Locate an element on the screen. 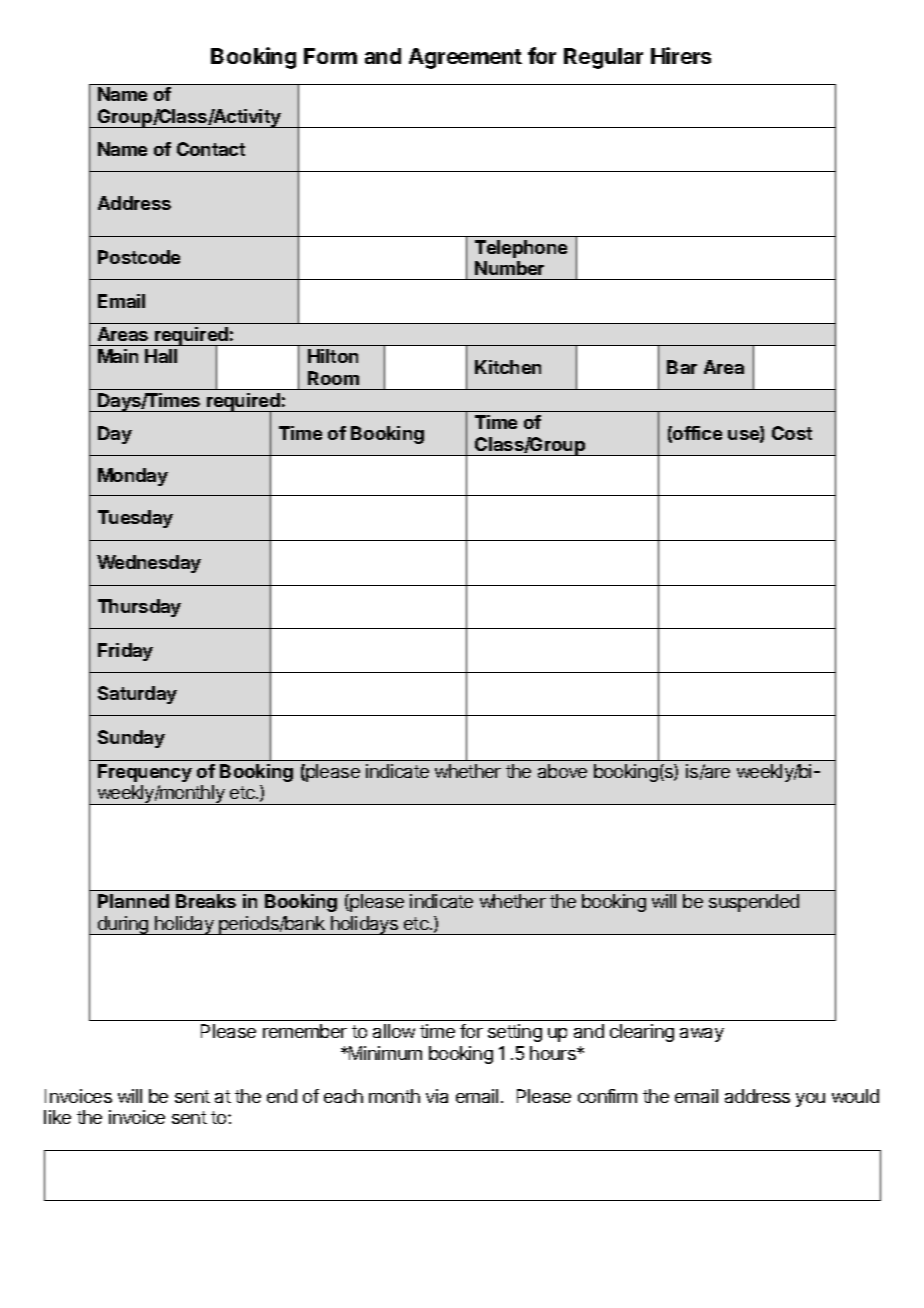  via is located at coordinates (437, 1096).
